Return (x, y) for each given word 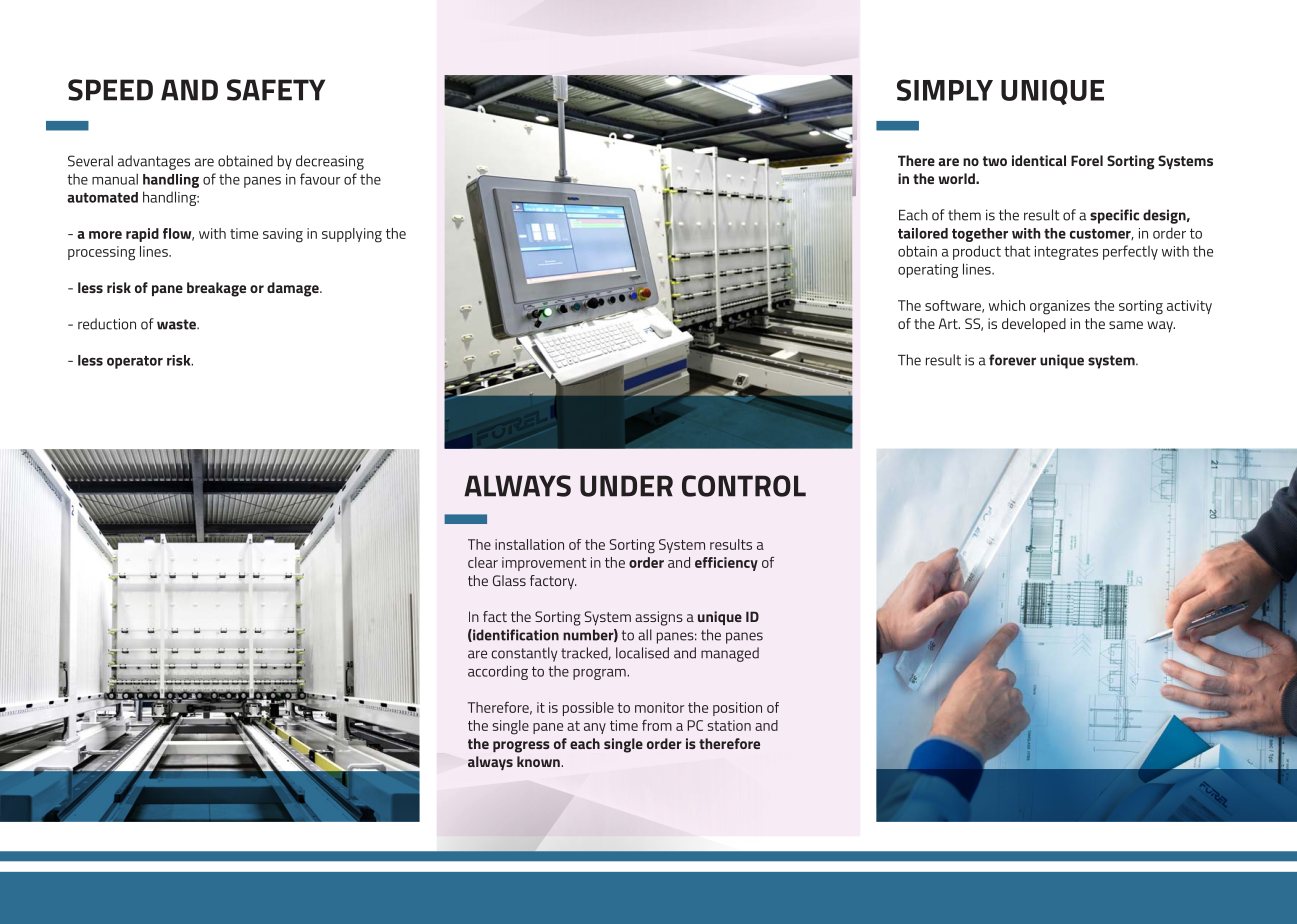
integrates (1066, 253)
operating (928, 271)
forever (1012, 360)
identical (1039, 160)
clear (483, 562)
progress (521, 747)
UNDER (626, 486)
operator (135, 362)
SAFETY (276, 90)
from (657, 725)
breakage (216, 289)
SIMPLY (945, 90)
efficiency (726, 564)
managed (730, 654)
